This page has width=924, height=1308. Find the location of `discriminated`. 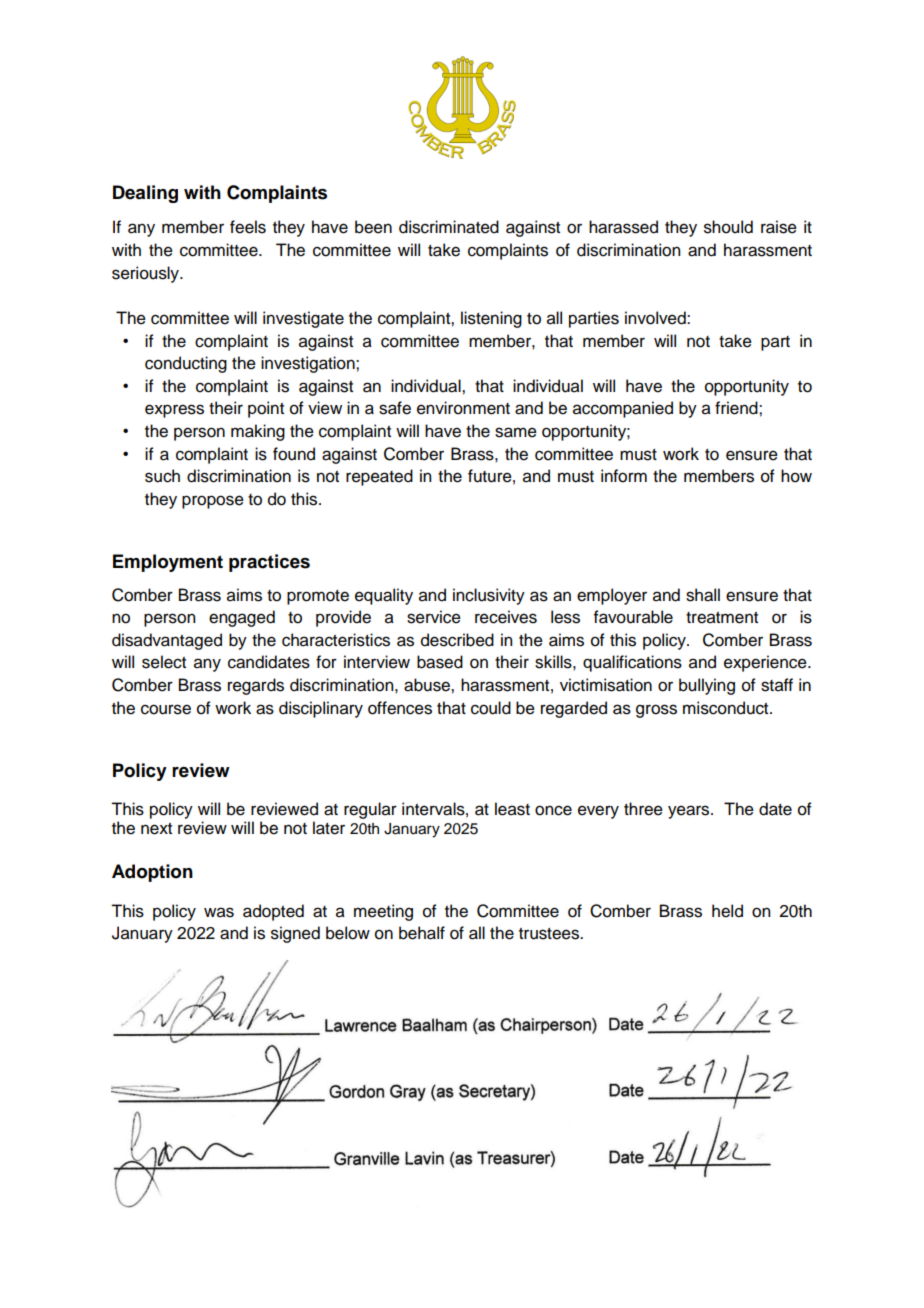

discriminated is located at coordinates (449, 227).
